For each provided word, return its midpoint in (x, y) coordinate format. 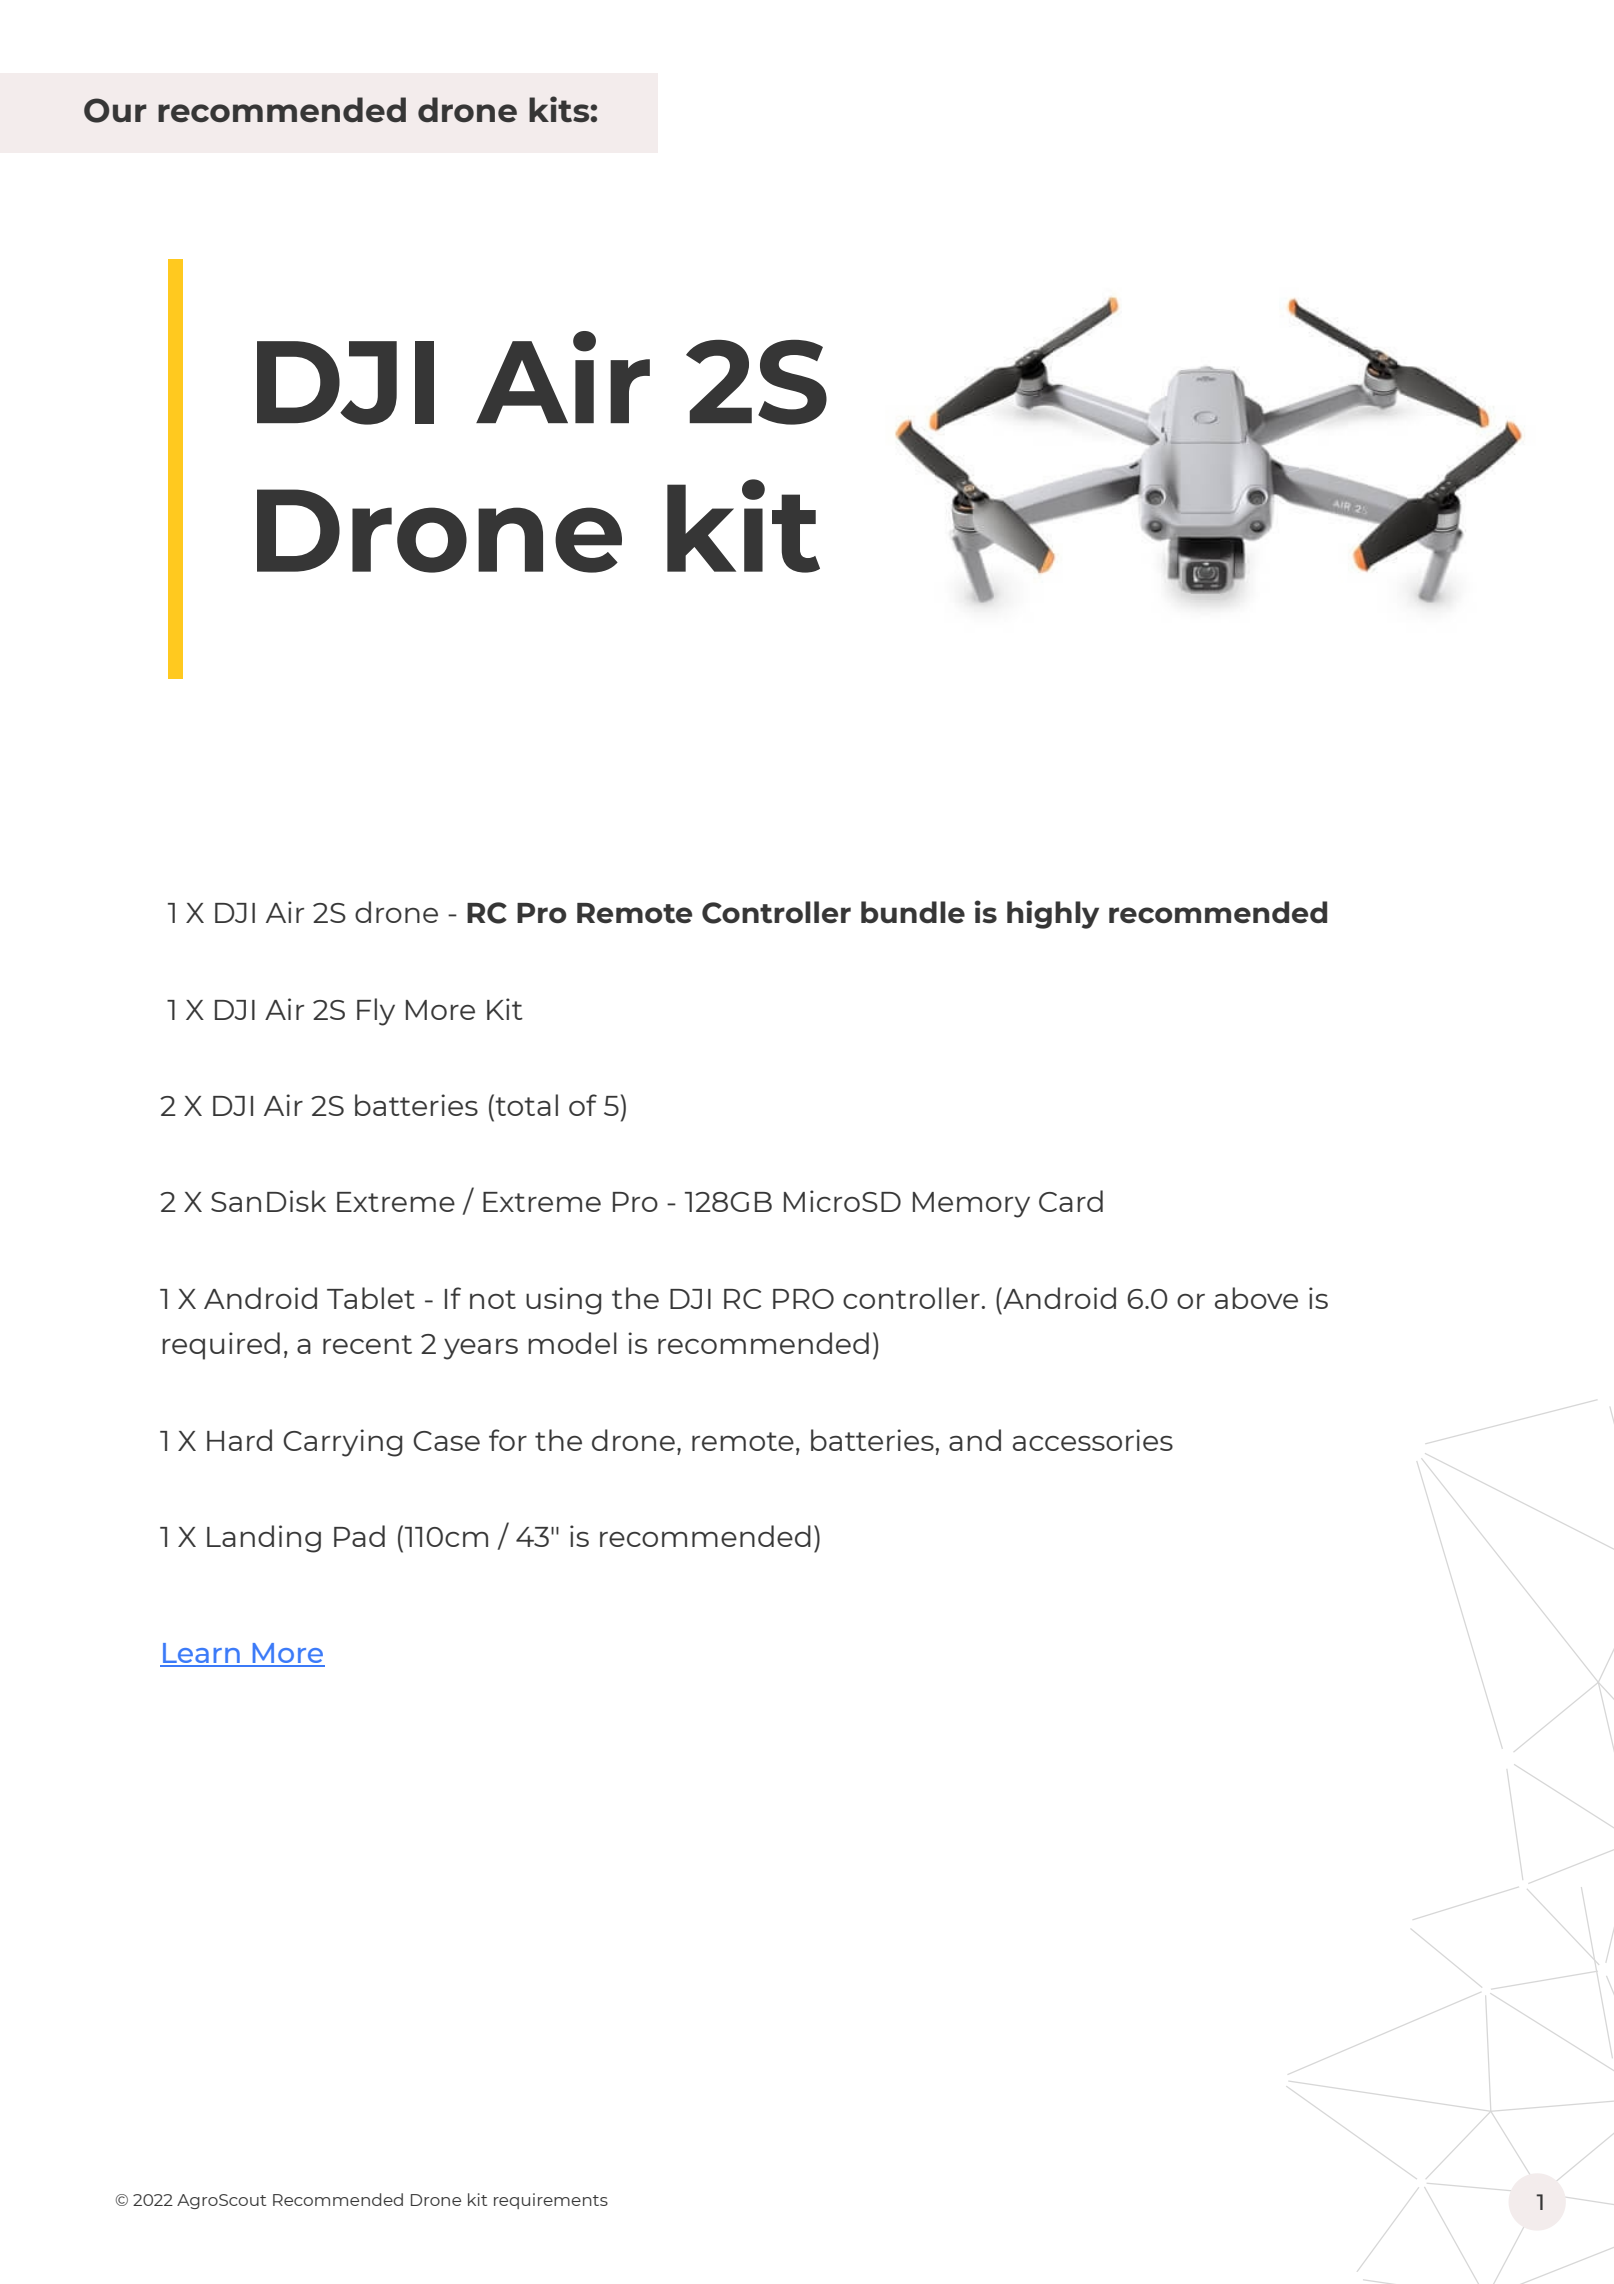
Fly (376, 1012)
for (508, 1440)
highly (1053, 914)
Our (115, 110)
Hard (239, 1440)
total (525, 1105)
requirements (551, 2201)
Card (1071, 1201)
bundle (913, 912)
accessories (1093, 1440)
